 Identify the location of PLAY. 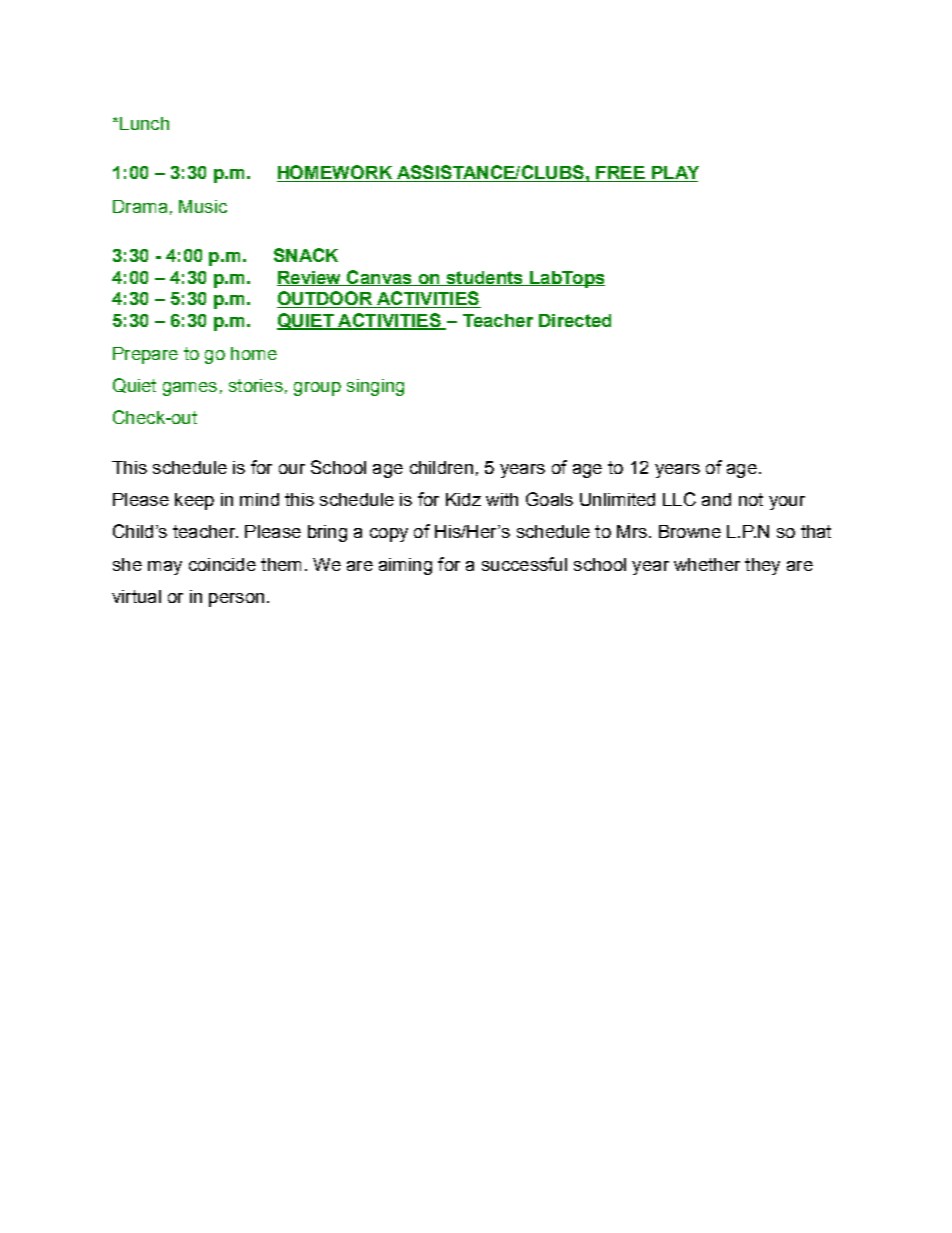
(674, 174).
